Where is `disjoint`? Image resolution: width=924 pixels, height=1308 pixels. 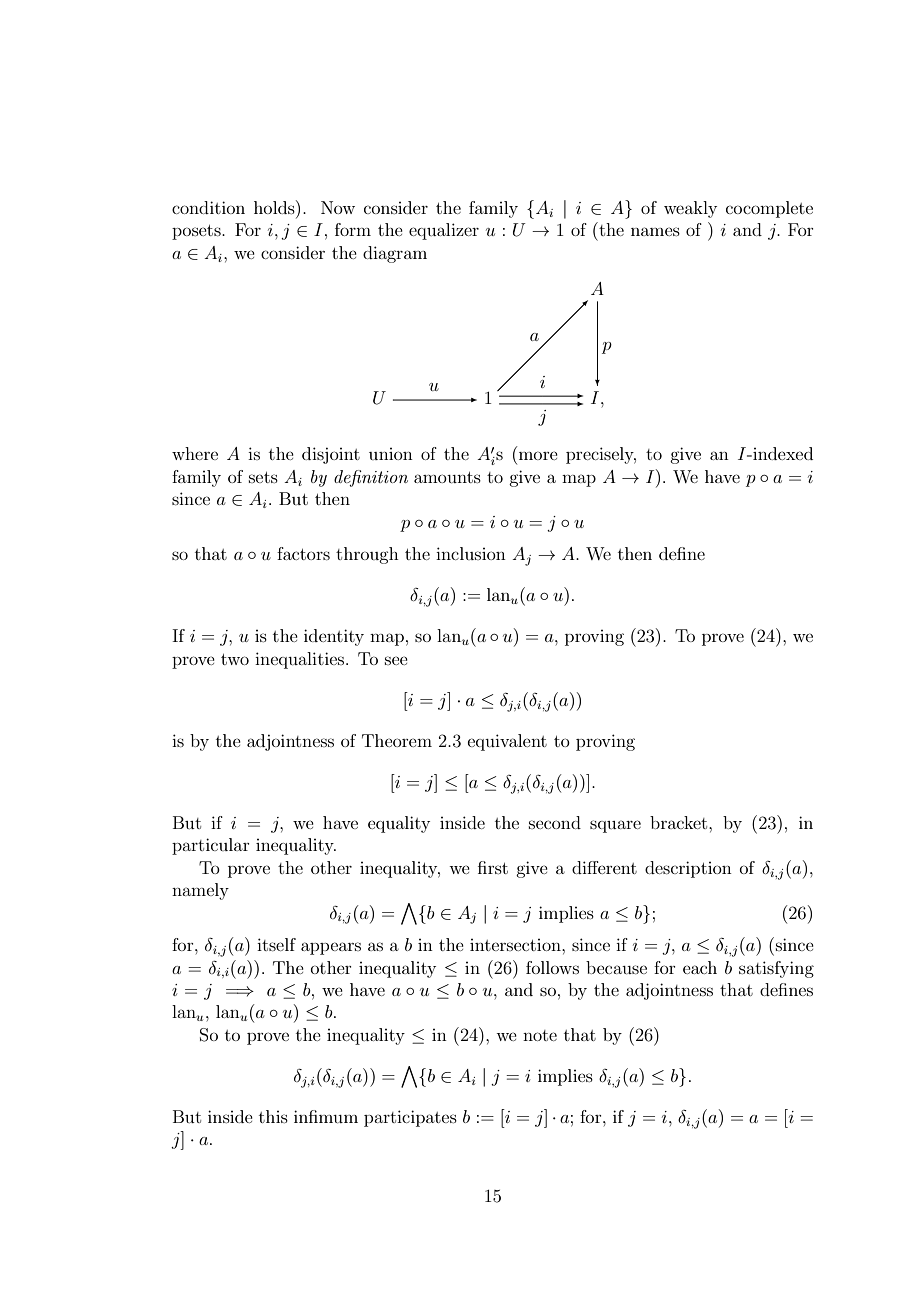 disjoint is located at coordinates (331, 455).
